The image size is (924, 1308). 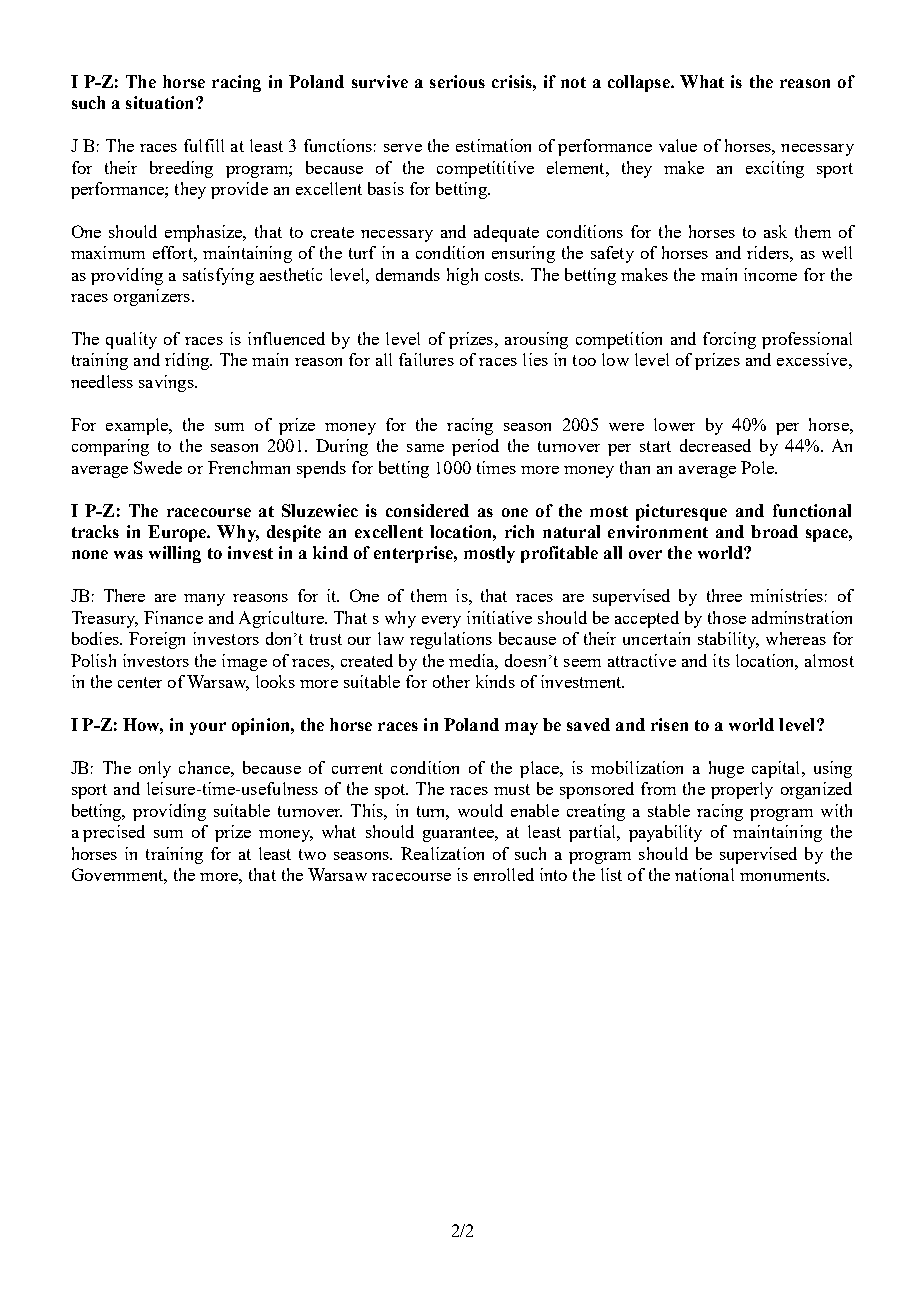 What do you see at coordinates (152, 297) in the screenshot?
I see `organizers` at bounding box center [152, 297].
